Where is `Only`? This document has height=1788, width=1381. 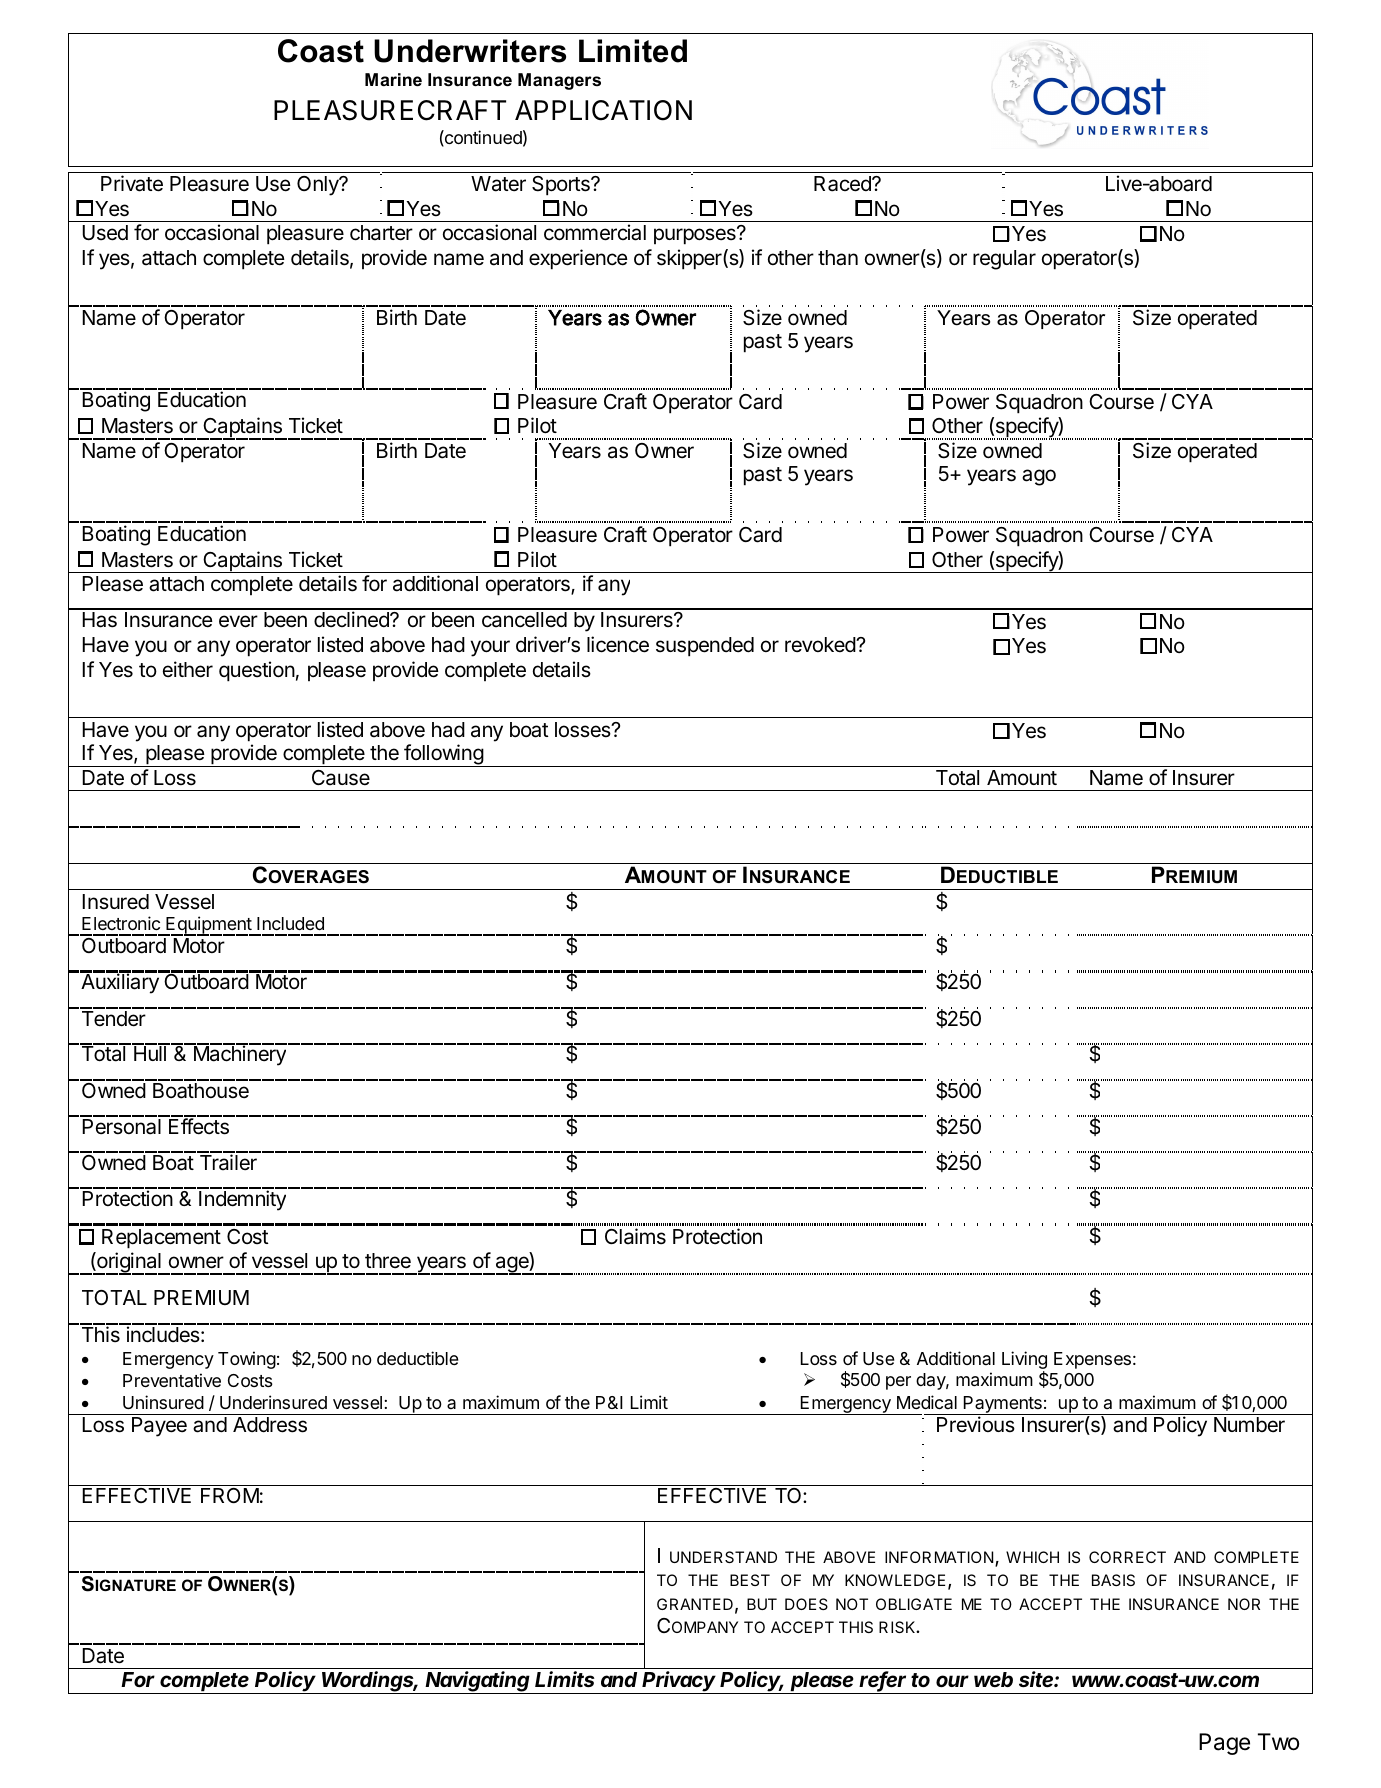
Only is located at coordinates (319, 186).
